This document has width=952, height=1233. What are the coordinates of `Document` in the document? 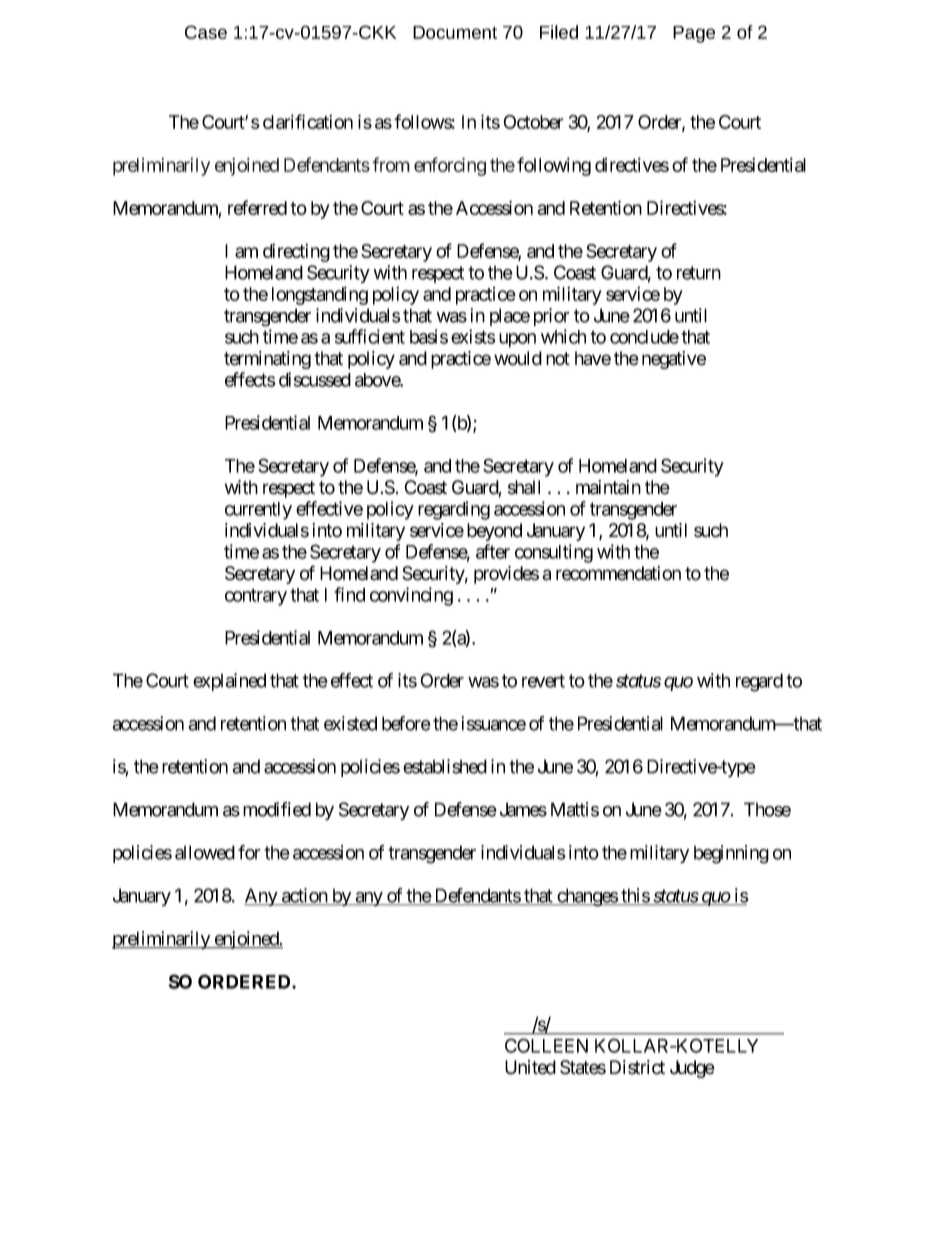 It's located at (455, 32).
